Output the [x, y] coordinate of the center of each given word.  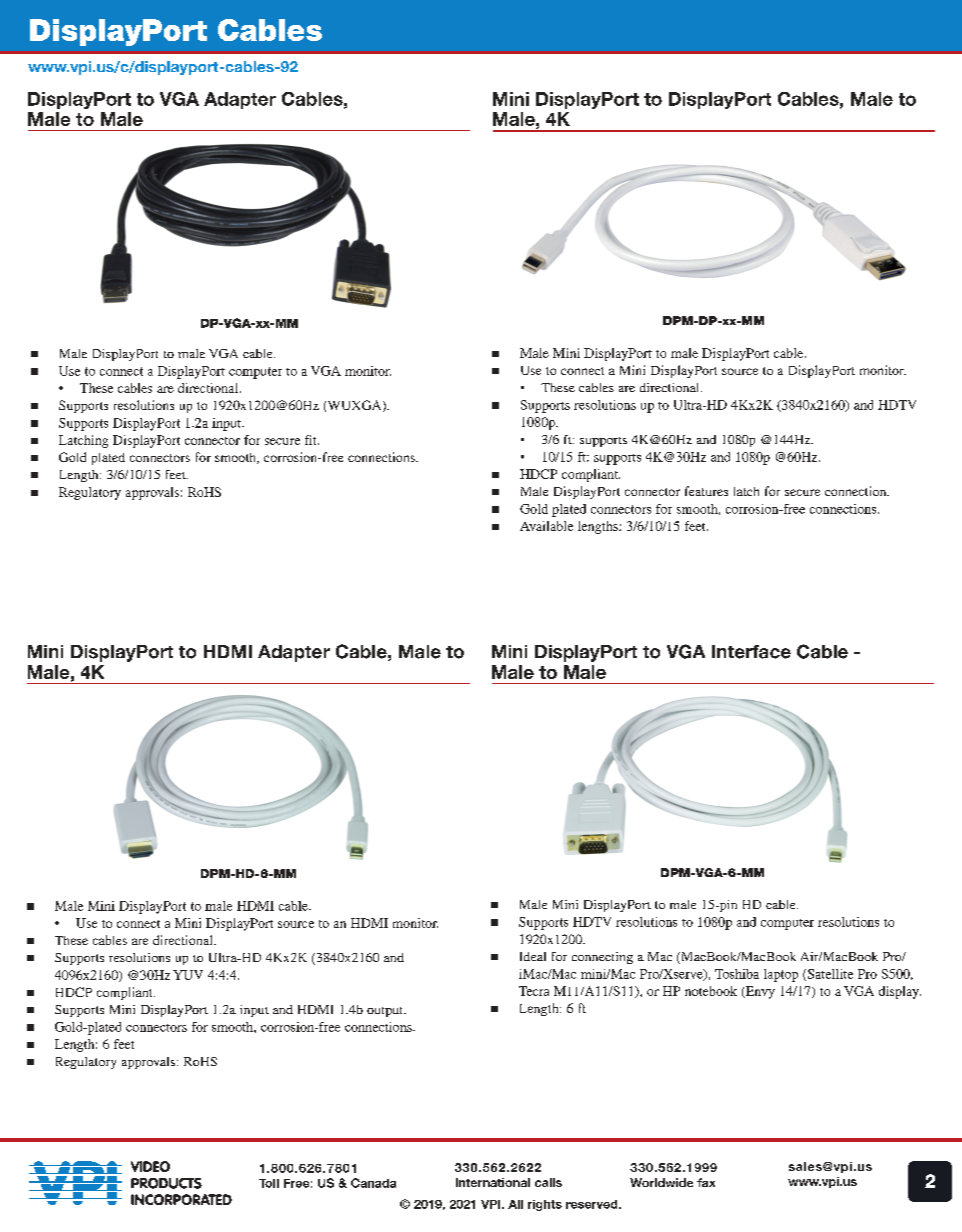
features [706, 491]
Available [546, 526]
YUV [188, 975]
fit [312, 440]
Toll [269, 1183]
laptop [781, 975]
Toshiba [737, 974]
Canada [373, 1183]
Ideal [533, 956]
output [386, 1012]
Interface [751, 652]
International [493, 1182]
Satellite [829, 975]
